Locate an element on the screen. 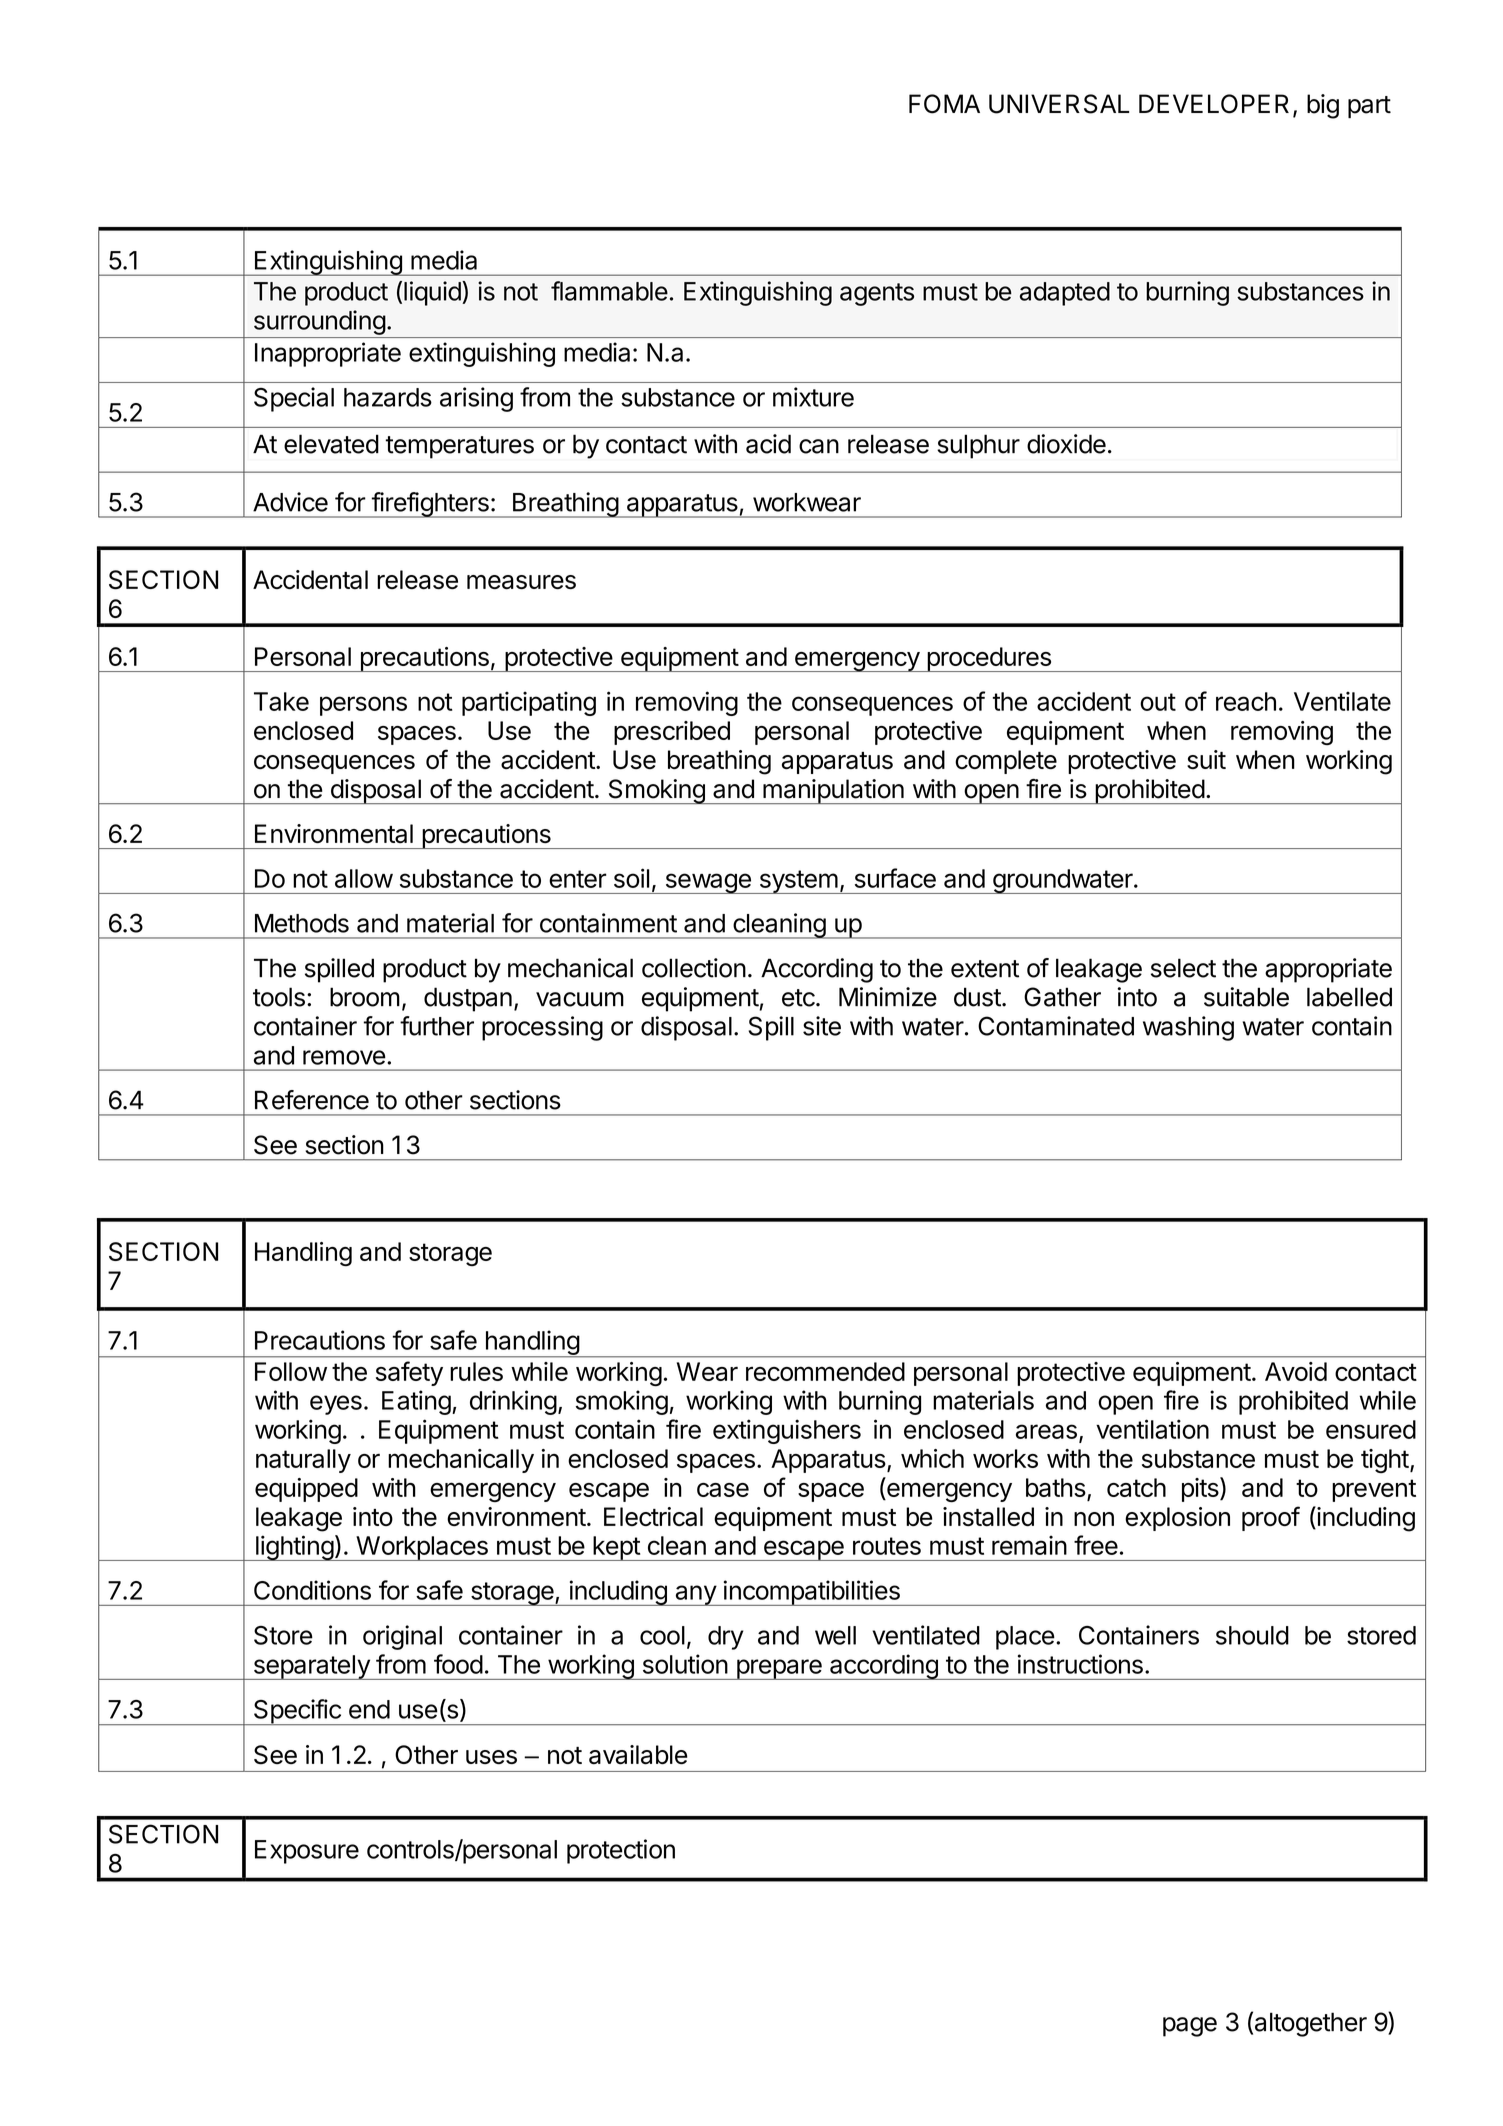 The width and height of the screenshot is (1503, 2126). FOMA is located at coordinates (944, 104).
